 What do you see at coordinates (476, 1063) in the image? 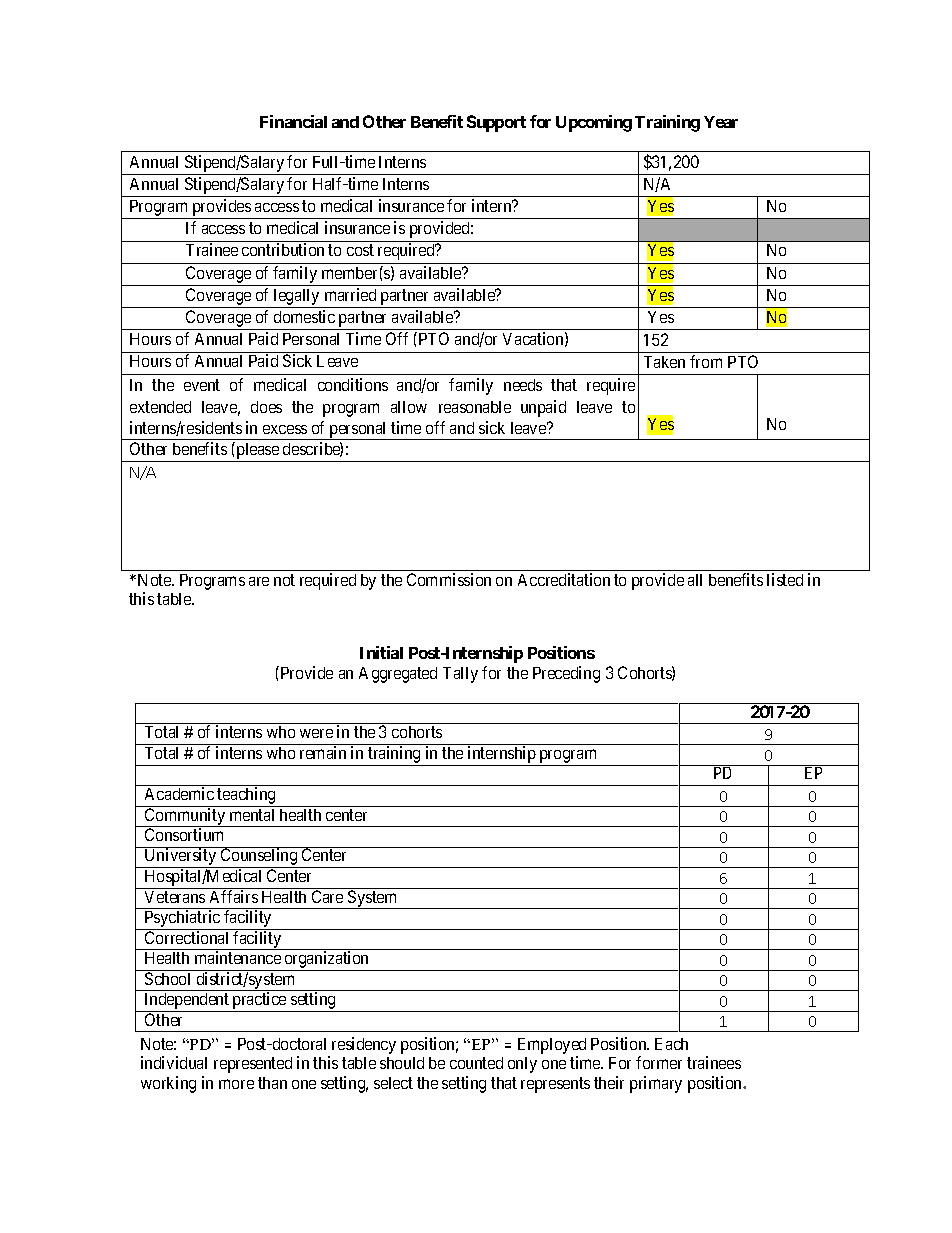
I see `counted` at bounding box center [476, 1063].
